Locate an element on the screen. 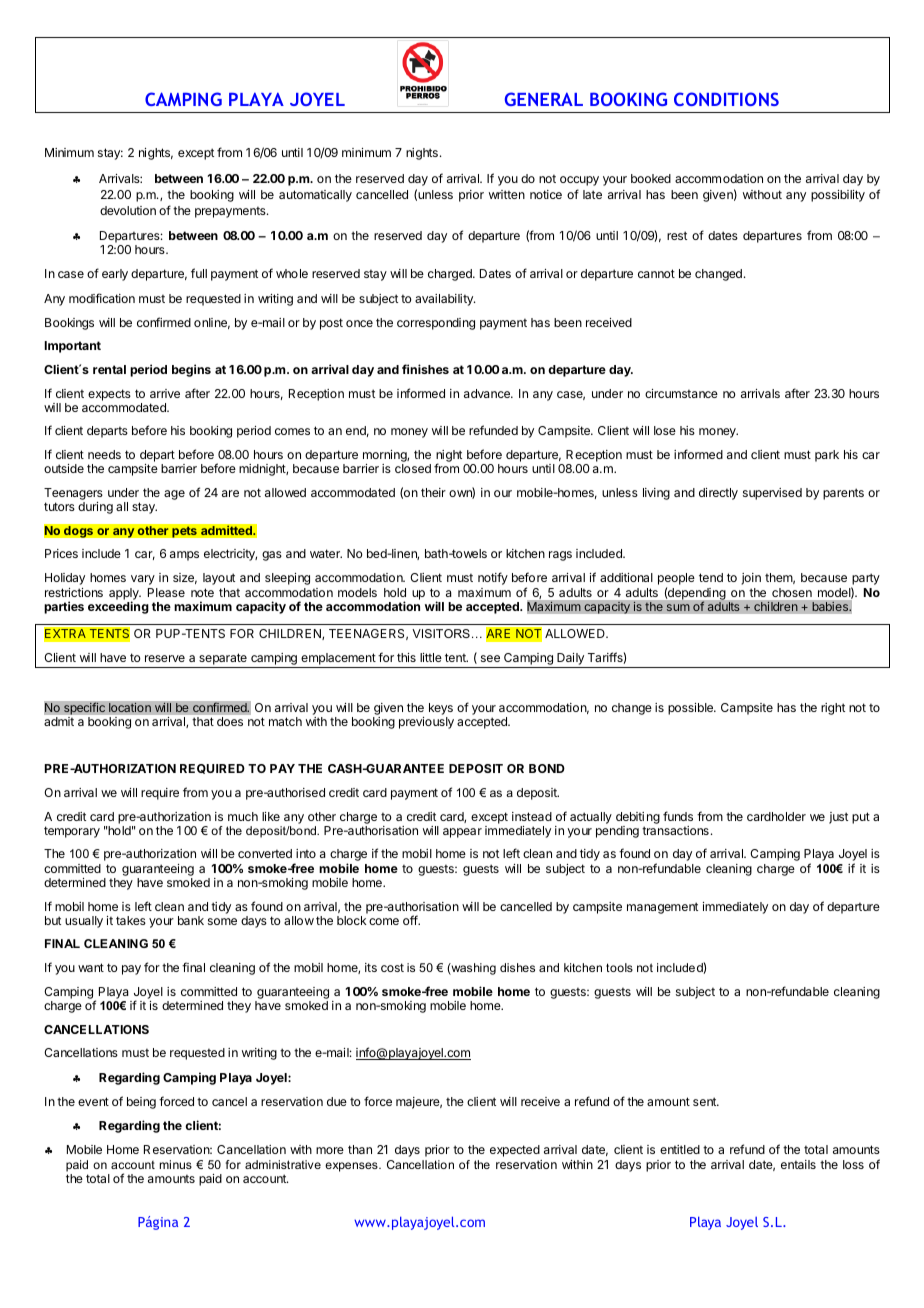 This screenshot has height=1308, width=924. entails is located at coordinates (798, 1164).
